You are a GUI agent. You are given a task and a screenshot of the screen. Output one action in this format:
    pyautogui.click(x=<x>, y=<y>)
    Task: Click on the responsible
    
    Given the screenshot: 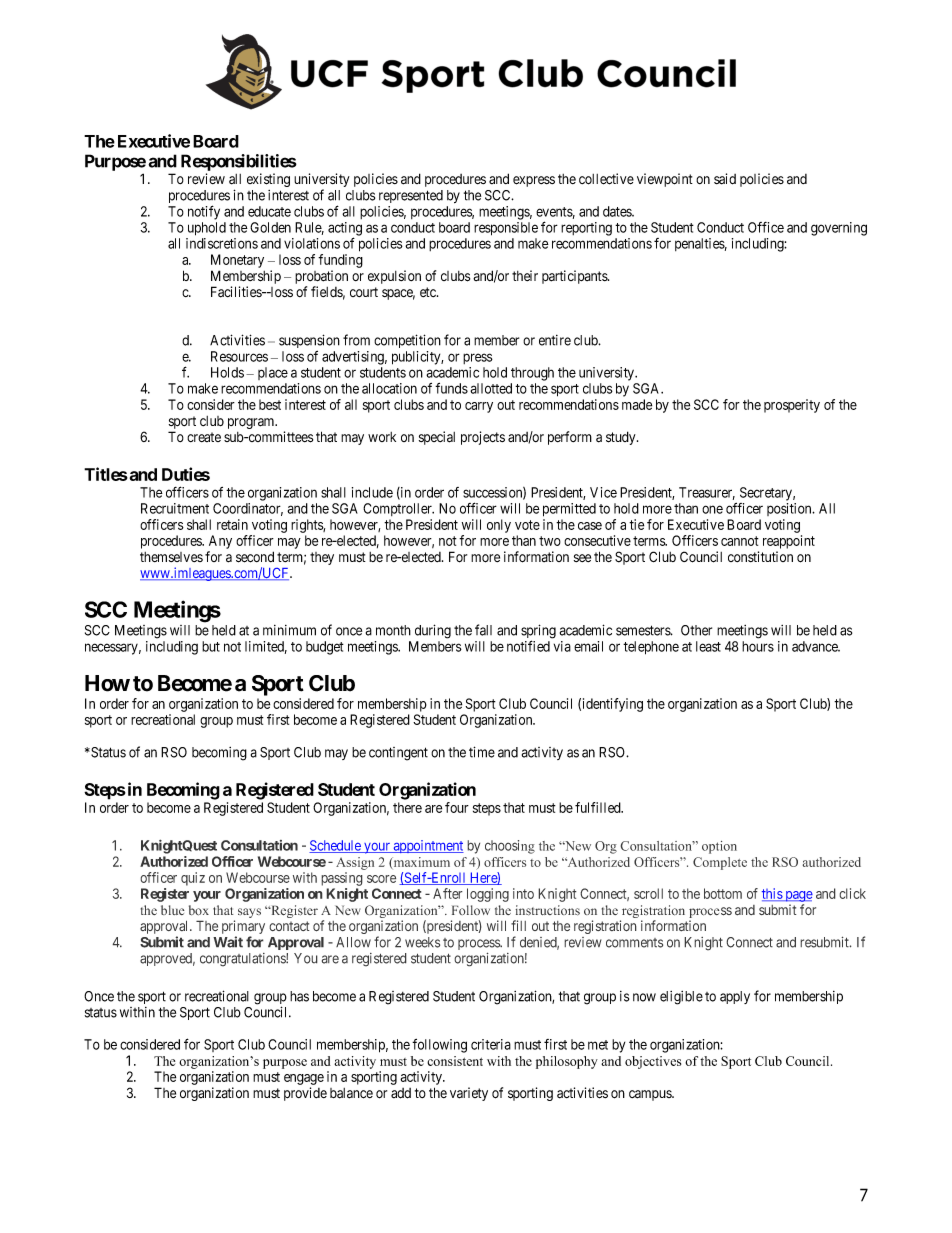 What is the action you would take?
    pyautogui.click(x=506, y=229)
